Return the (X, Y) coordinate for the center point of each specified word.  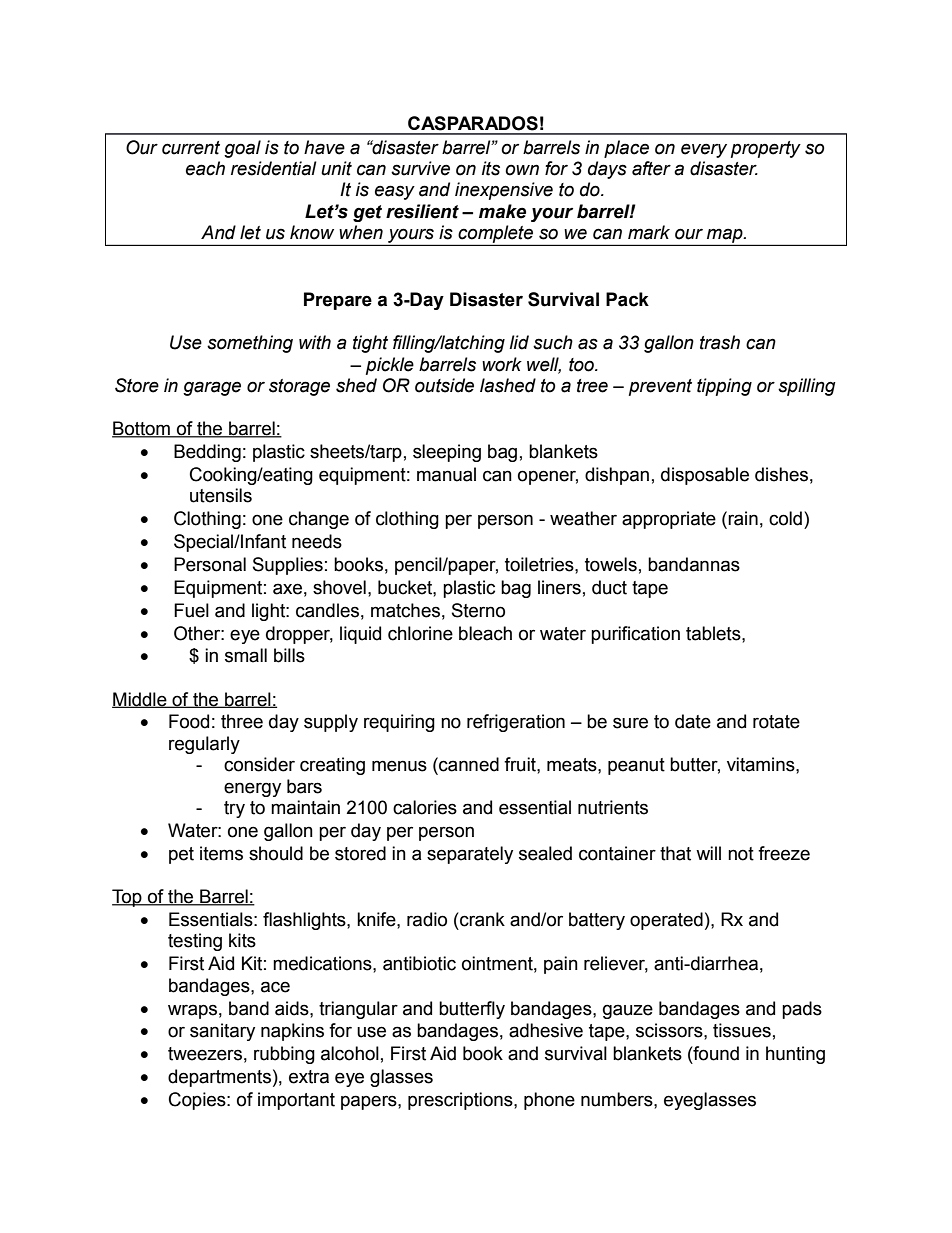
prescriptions (461, 1101)
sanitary (222, 1032)
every (704, 150)
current (191, 148)
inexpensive (504, 191)
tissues (742, 1030)
